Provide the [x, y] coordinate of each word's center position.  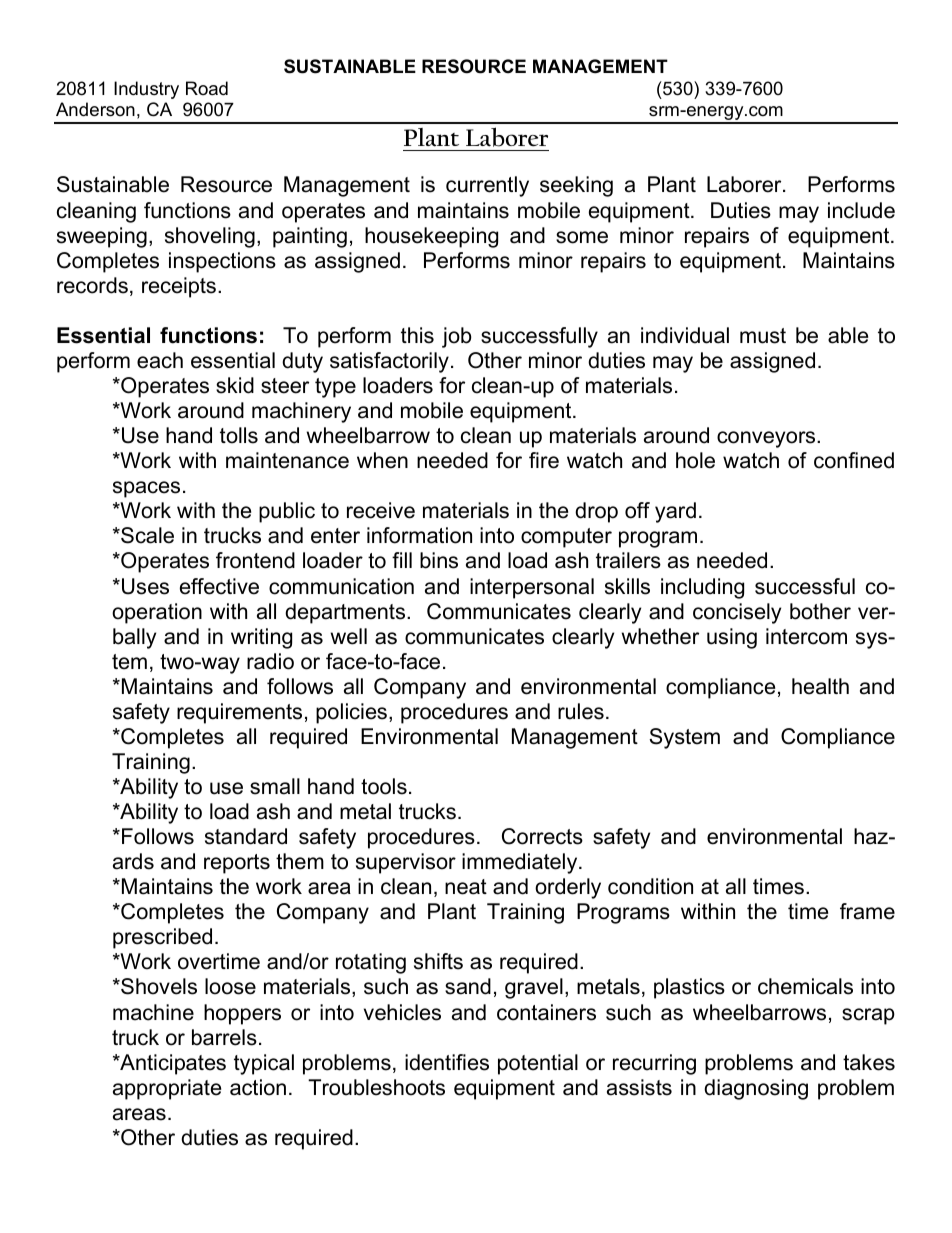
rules [581, 711]
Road [207, 88]
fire [544, 460]
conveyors [767, 439]
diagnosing [756, 1089]
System [684, 738]
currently [487, 186]
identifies [447, 1062]
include [861, 210]
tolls [239, 435]
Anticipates [172, 1064]
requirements [239, 713]
